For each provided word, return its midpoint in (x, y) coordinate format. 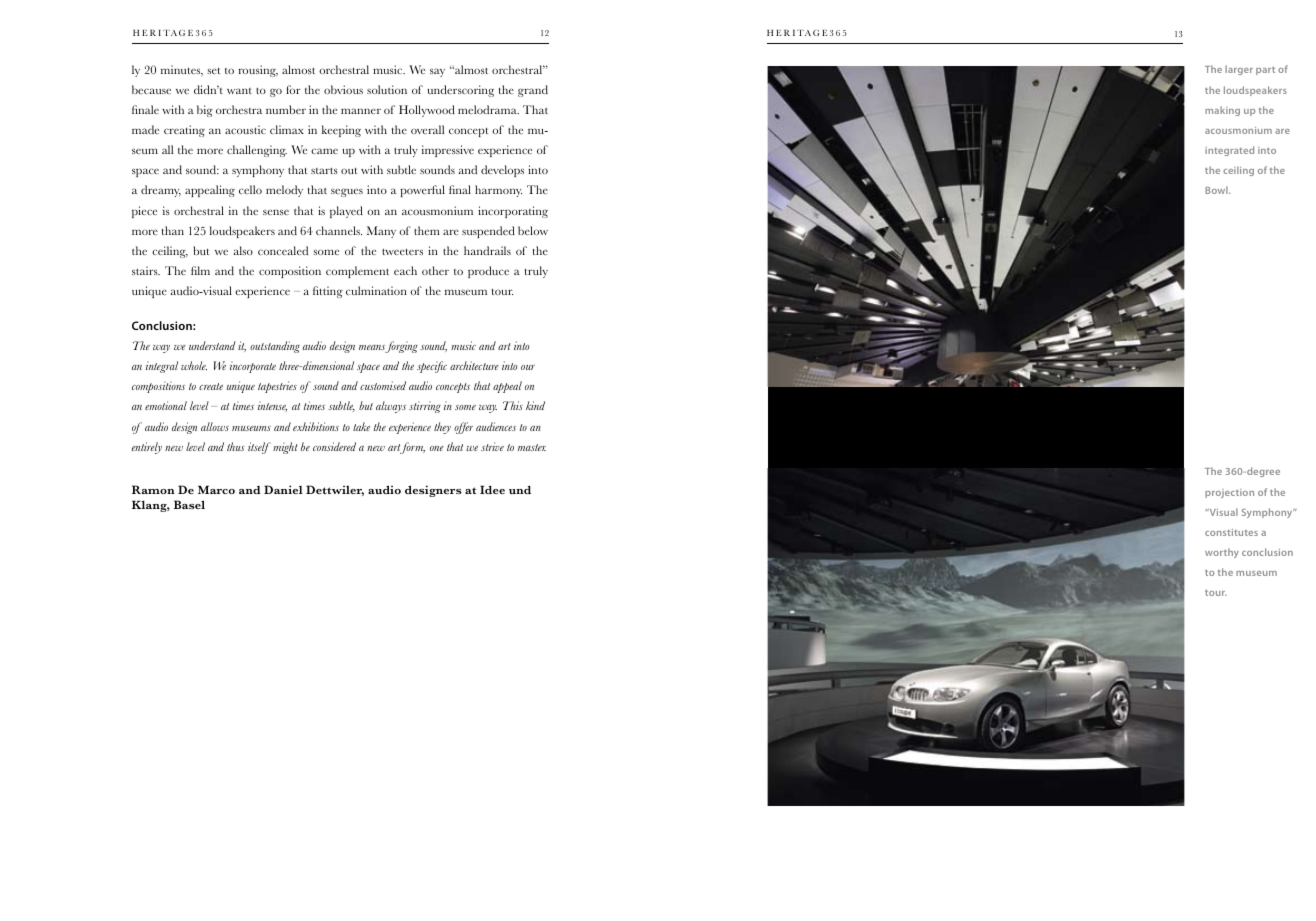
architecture (474, 365)
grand (533, 91)
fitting (328, 292)
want (239, 91)
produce (488, 272)
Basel (189, 504)
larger (1239, 70)
